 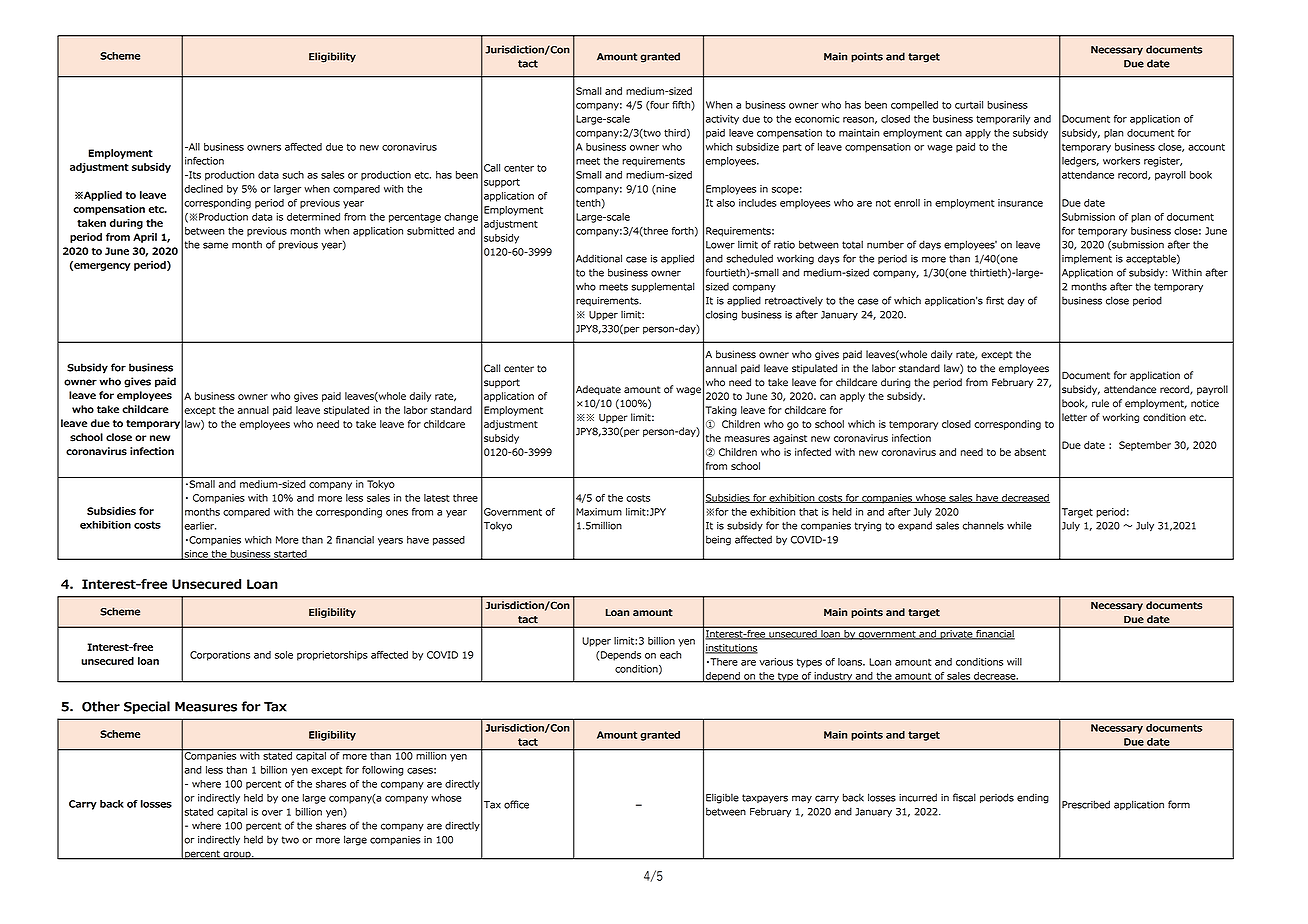 What do you see at coordinates (722, 120) in the screenshot?
I see `activity` at bounding box center [722, 120].
